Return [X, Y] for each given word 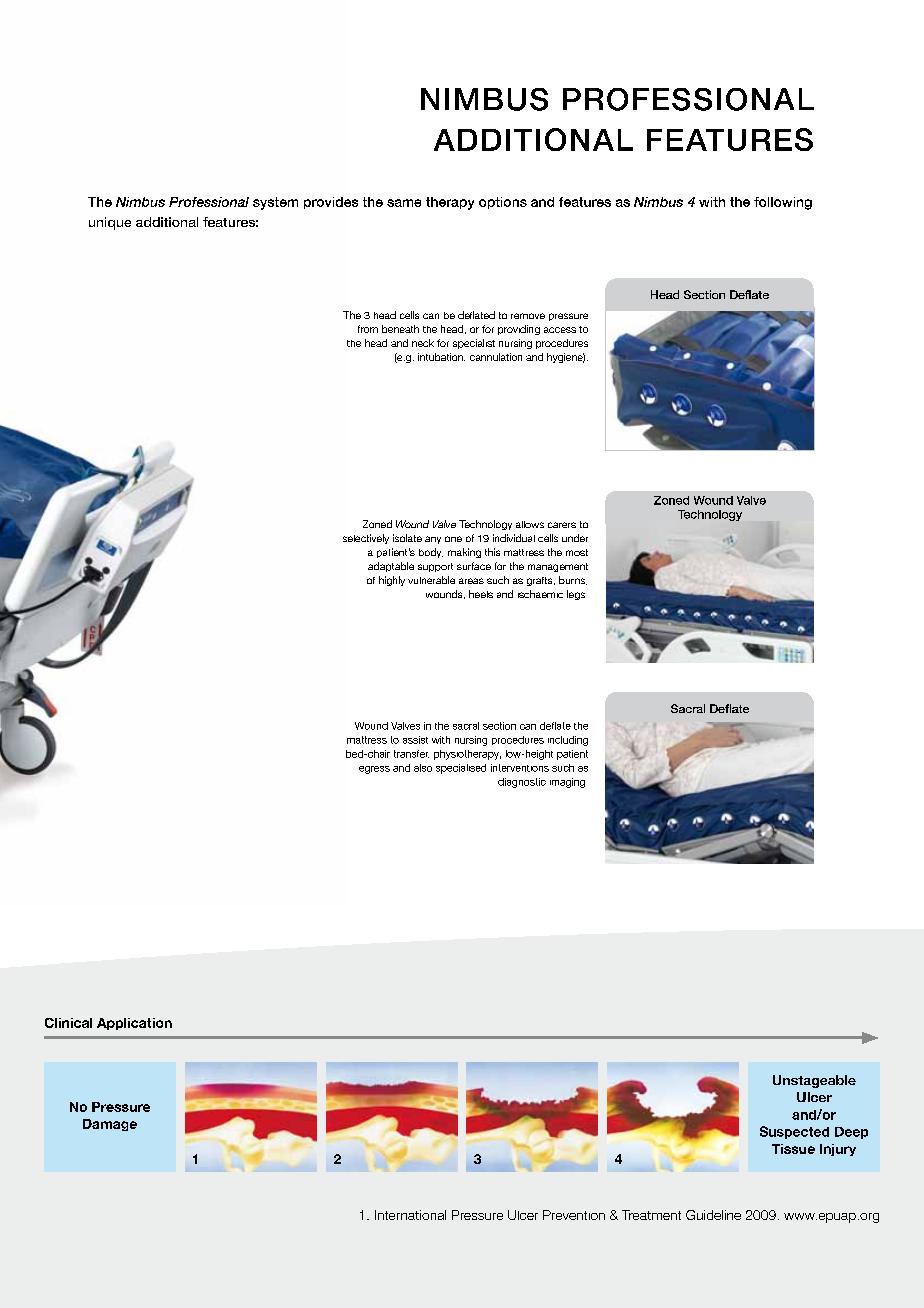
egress [374, 770]
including [568, 741]
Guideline [713, 1215]
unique [110, 223]
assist [415, 740]
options [503, 203]
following [783, 203]
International [410, 1215]
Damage [110, 1125]
